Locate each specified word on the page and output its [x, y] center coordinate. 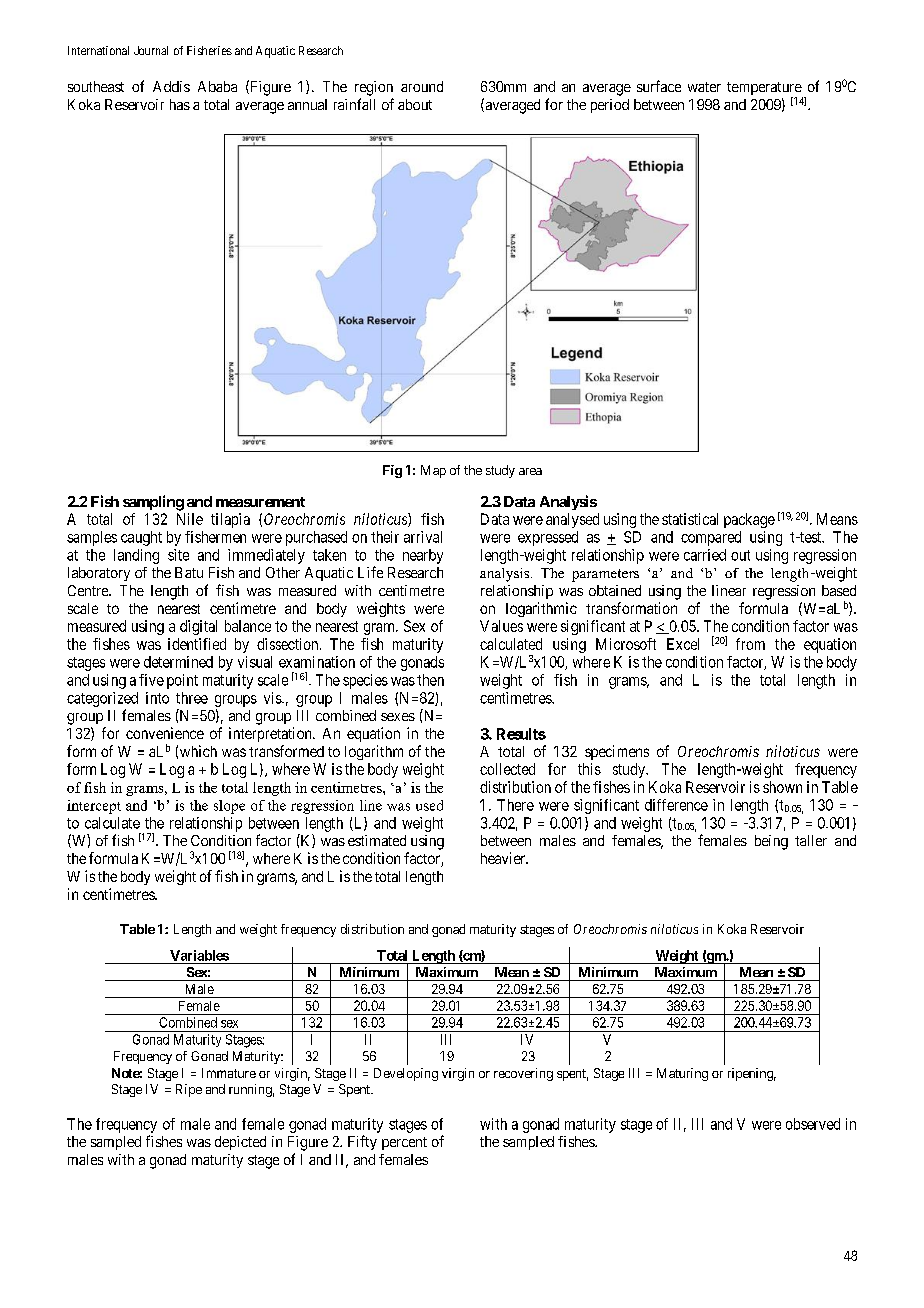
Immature [229, 1073]
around [422, 86]
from [750, 644]
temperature [765, 90]
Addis [171, 86]
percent [404, 1143]
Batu [189, 572]
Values [501, 626]
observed [813, 1124]
